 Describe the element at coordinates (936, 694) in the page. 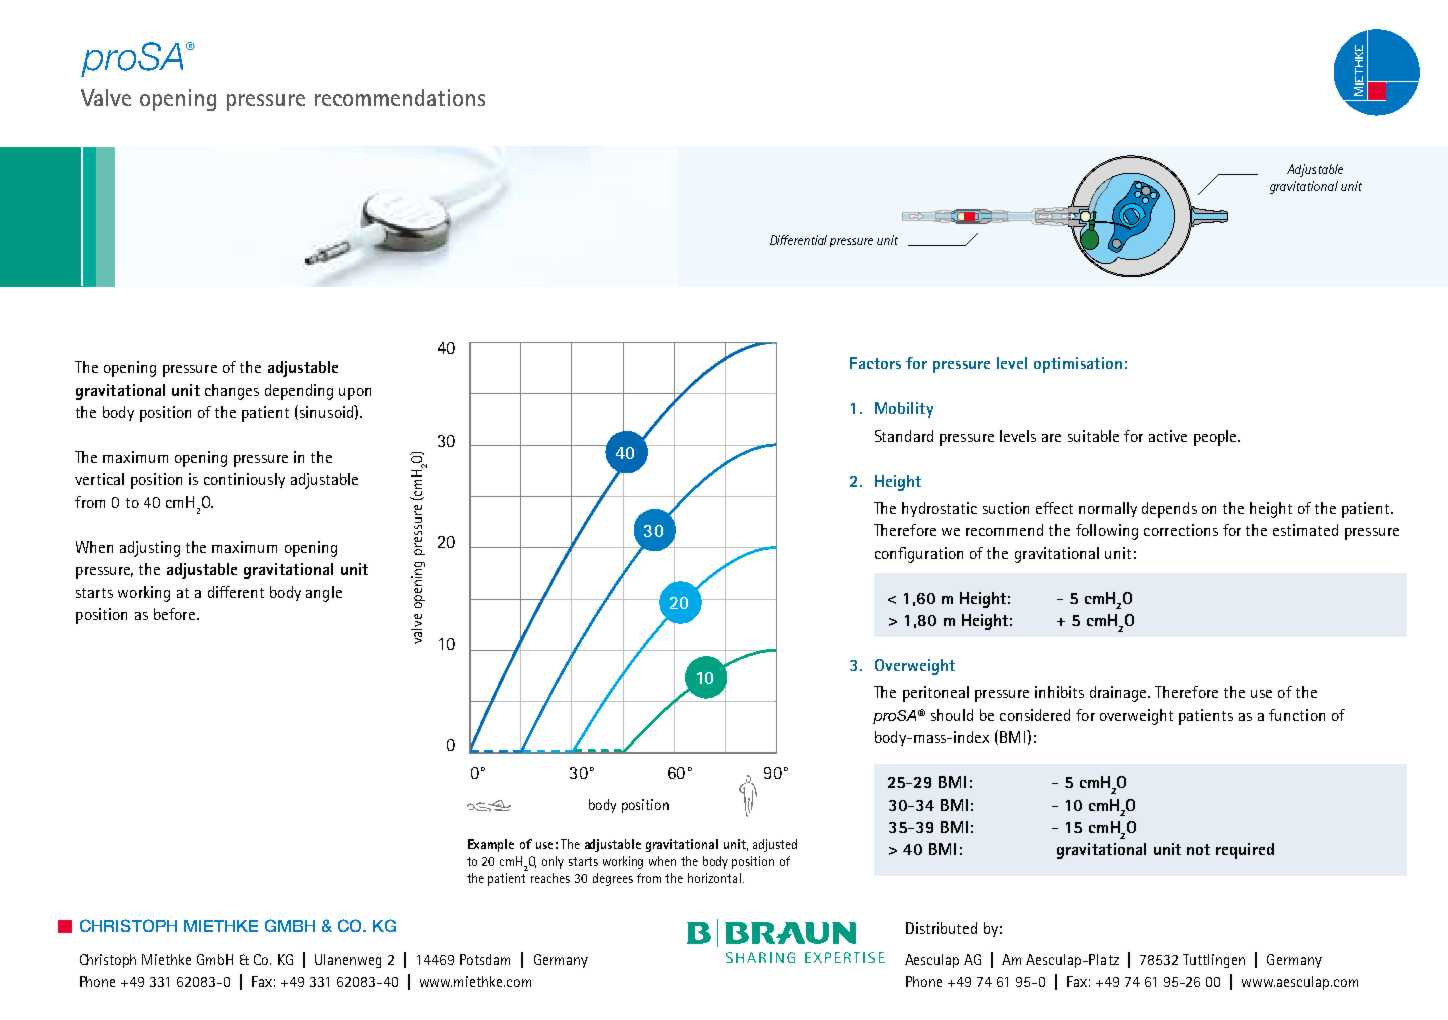

I see `peritoneal` at that location.
